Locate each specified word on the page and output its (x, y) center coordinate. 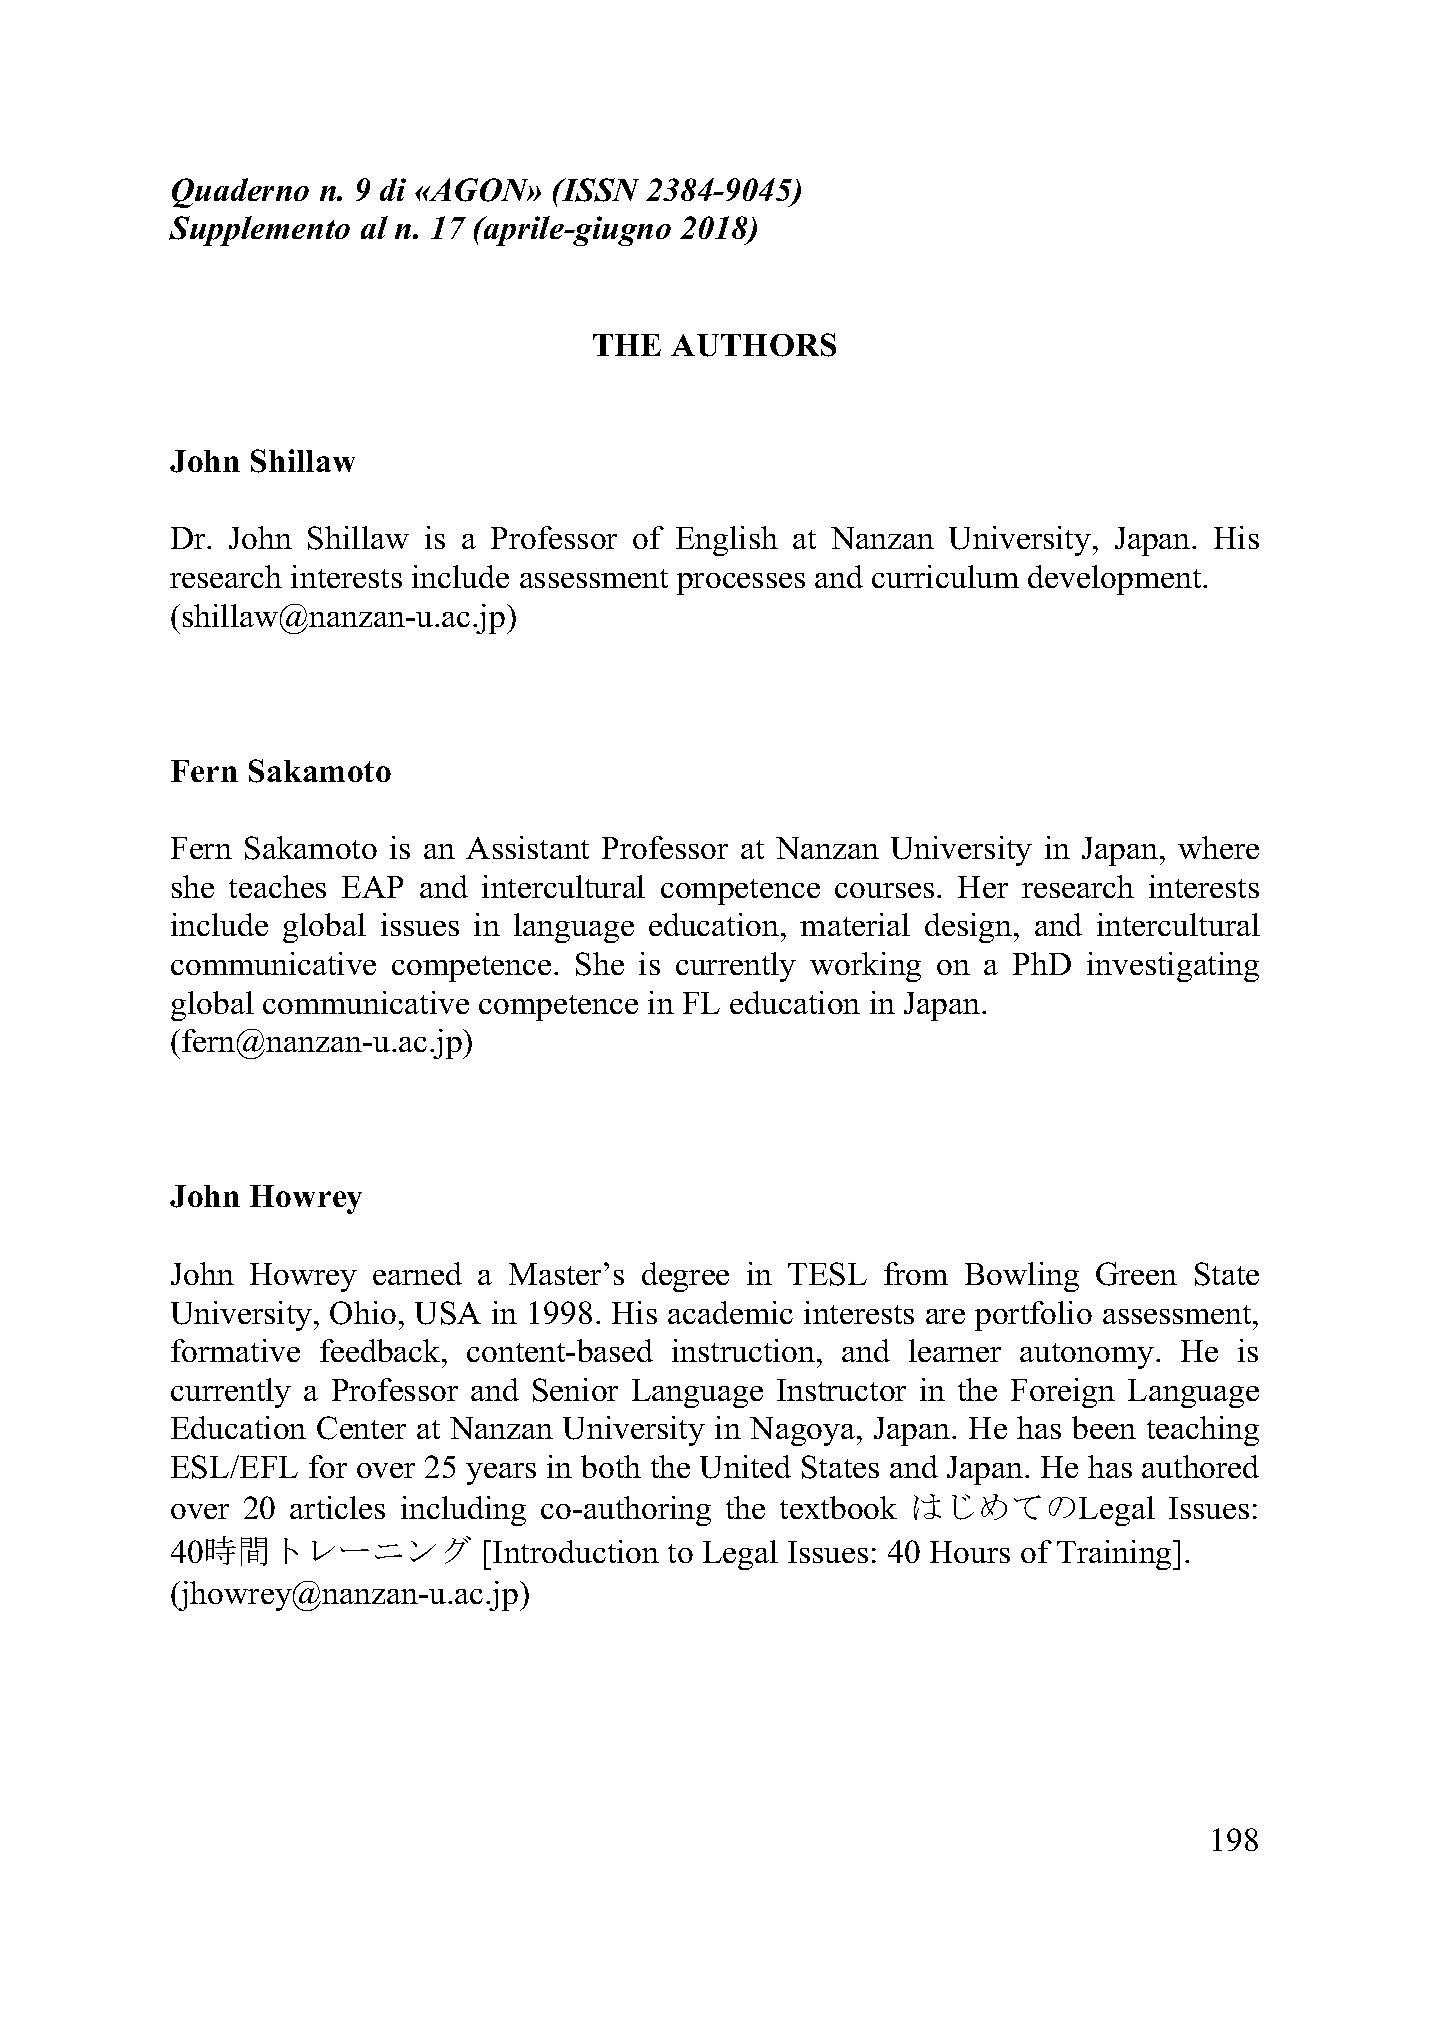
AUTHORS (753, 345)
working (865, 967)
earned (417, 1273)
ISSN (599, 190)
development (1116, 580)
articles (337, 1507)
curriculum (945, 576)
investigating (1173, 967)
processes (741, 584)
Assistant (527, 847)
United (745, 1467)
